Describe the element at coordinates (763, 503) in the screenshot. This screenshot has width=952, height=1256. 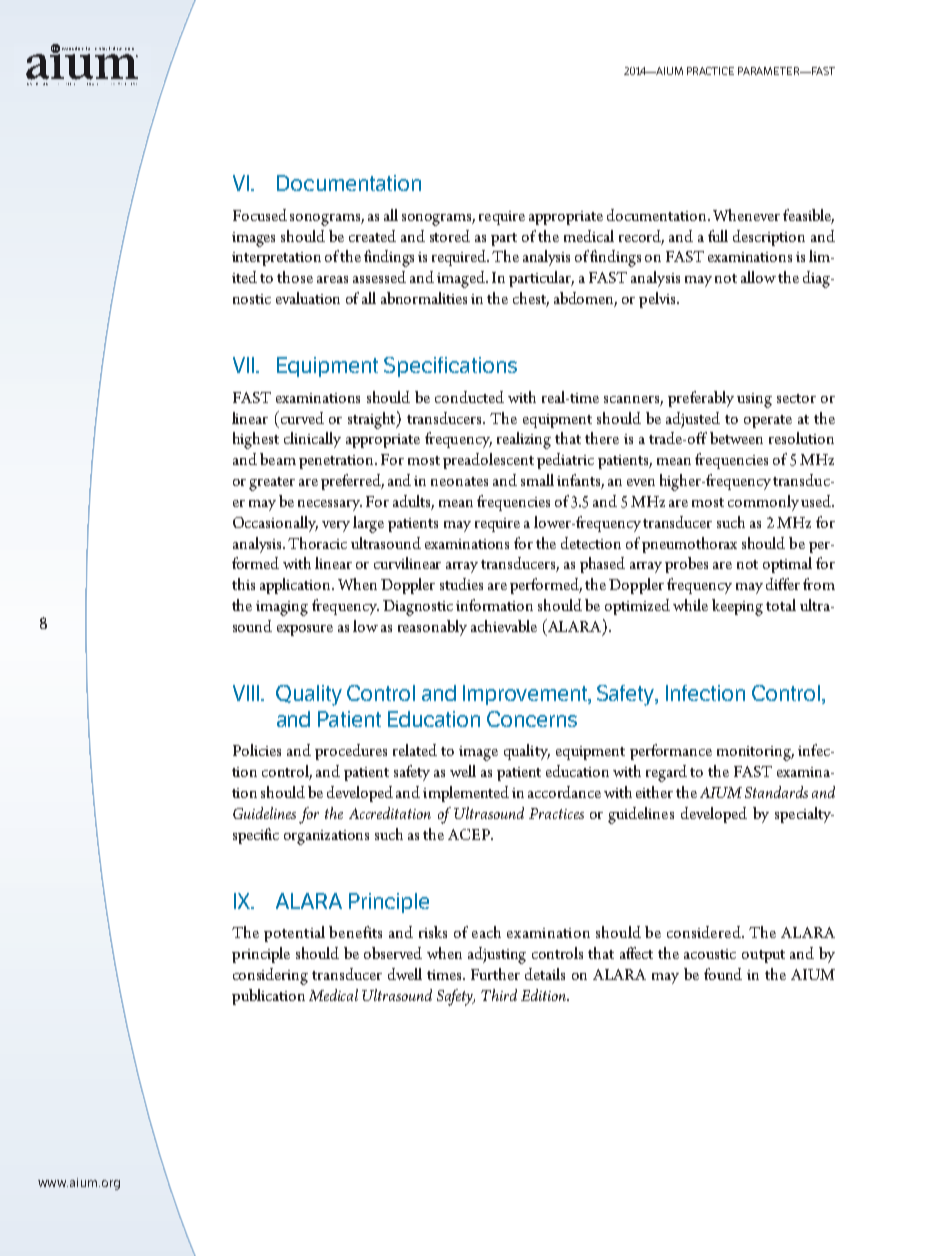
I see `commonly` at that location.
